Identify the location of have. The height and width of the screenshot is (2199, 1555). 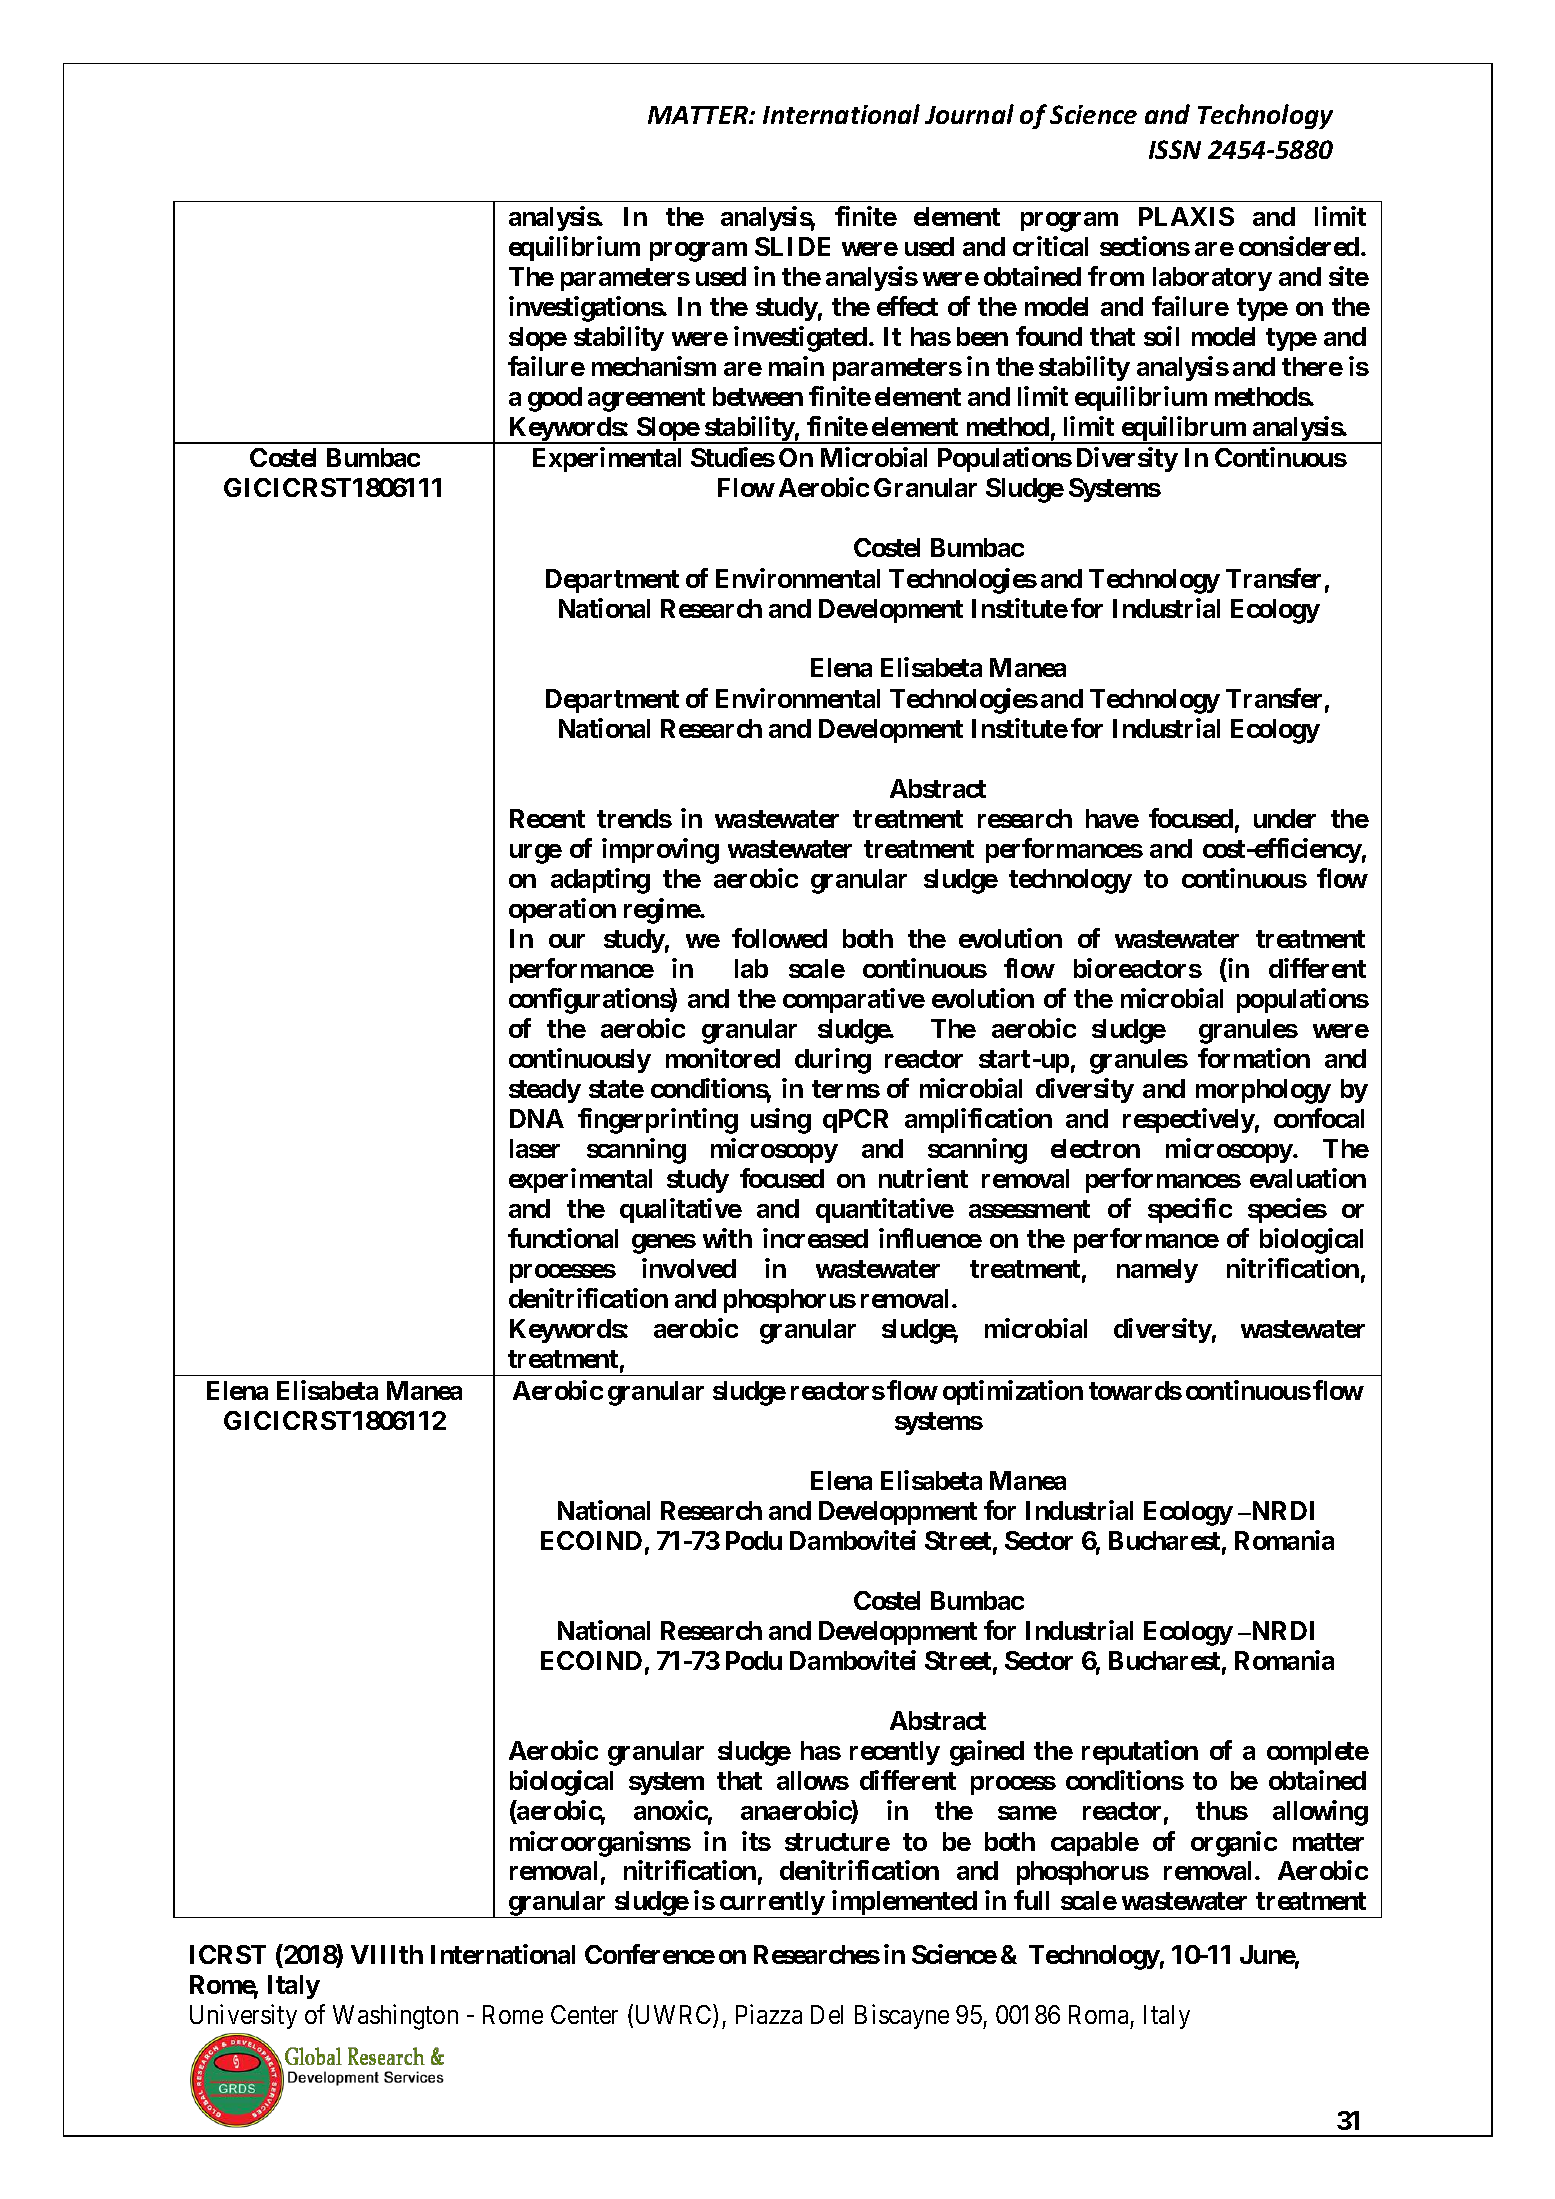
(1112, 818).
